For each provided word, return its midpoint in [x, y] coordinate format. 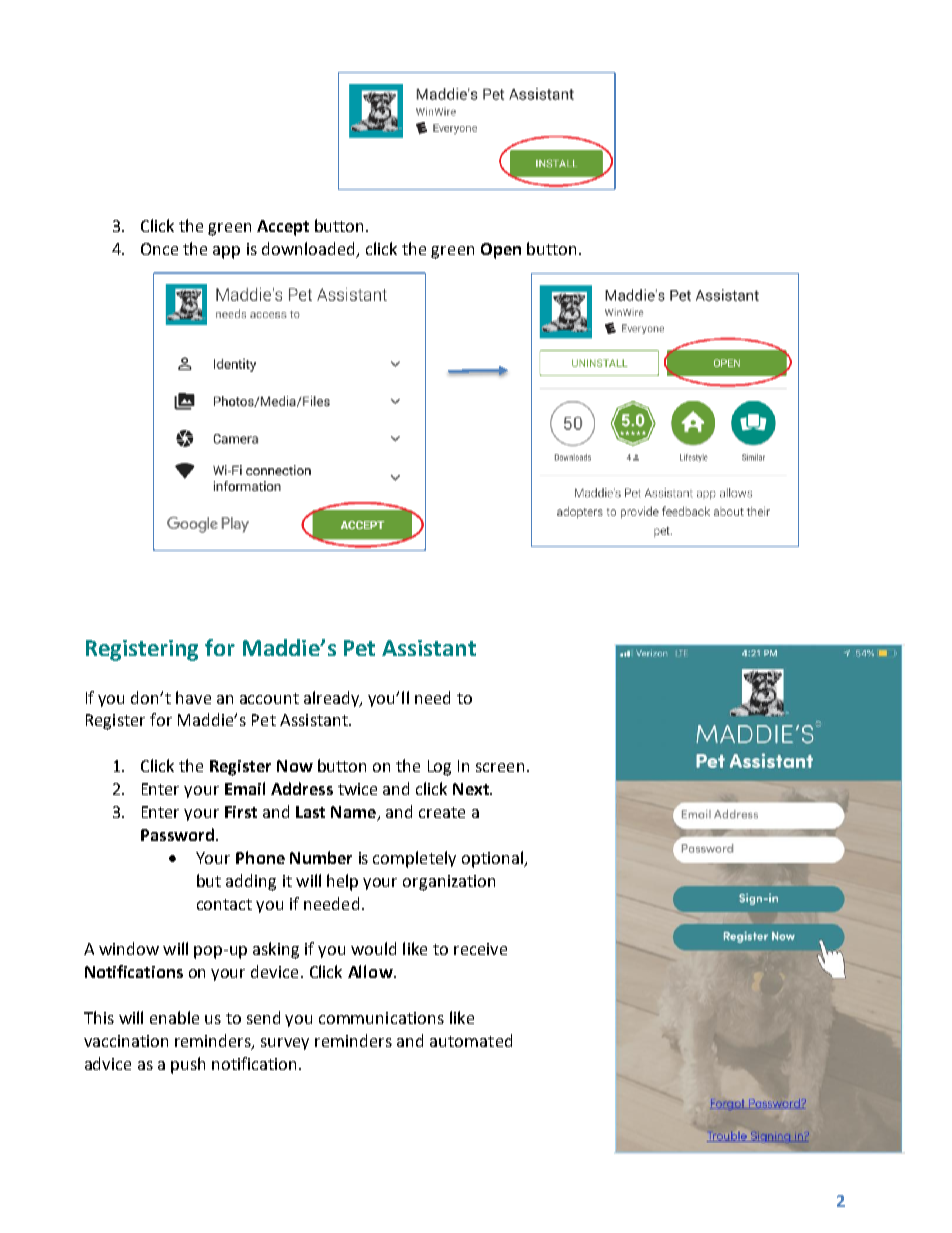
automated [471, 1040]
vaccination [126, 1041]
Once [159, 249]
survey [285, 1044]
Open [501, 251]
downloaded [309, 250]
